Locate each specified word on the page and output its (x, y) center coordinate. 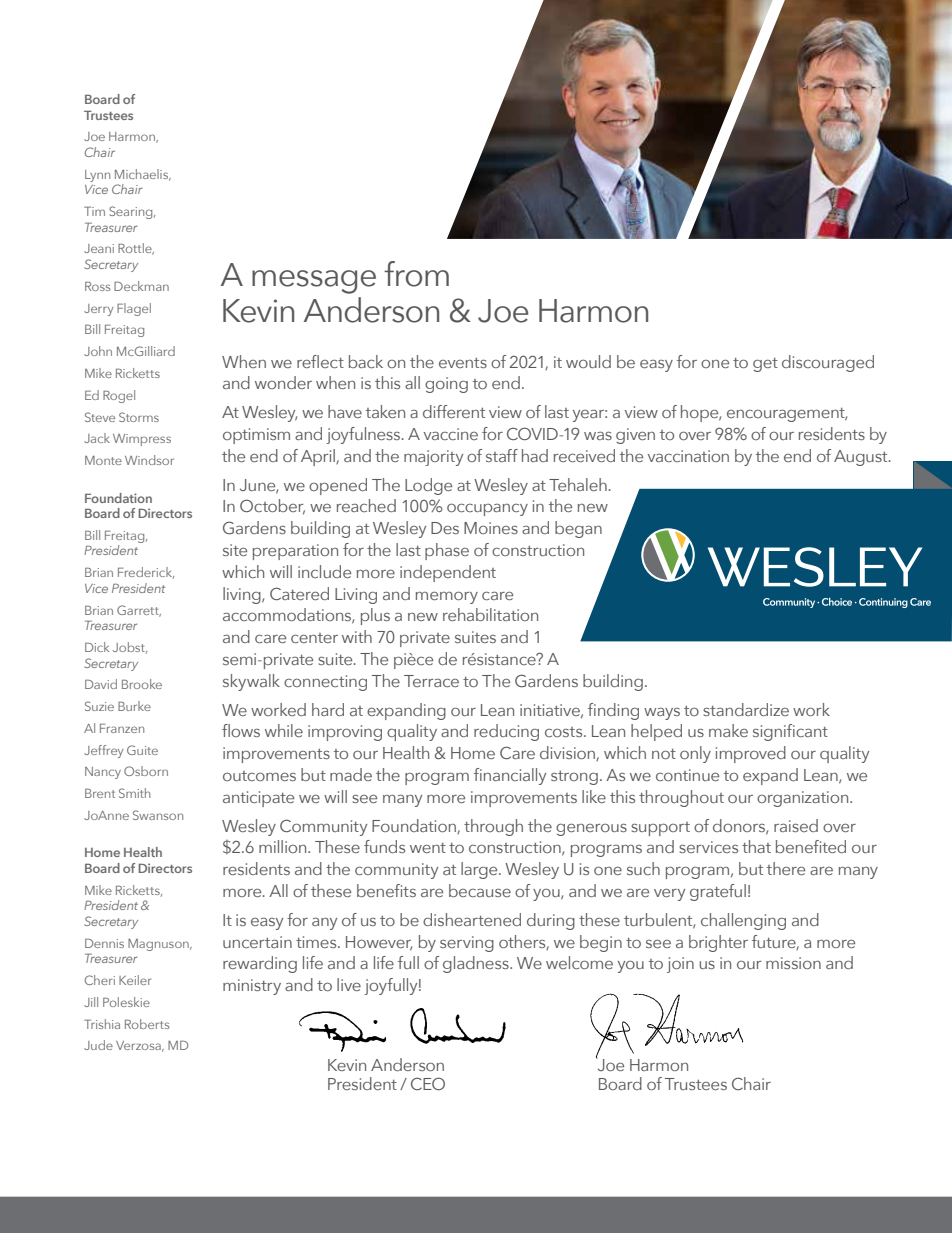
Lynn (97, 176)
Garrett (139, 611)
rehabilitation (490, 614)
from (416, 274)
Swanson (158, 815)
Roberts (147, 1024)
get (765, 365)
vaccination (688, 456)
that (756, 846)
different (454, 411)
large (480, 870)
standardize (746, 709)
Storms (139, 417)
